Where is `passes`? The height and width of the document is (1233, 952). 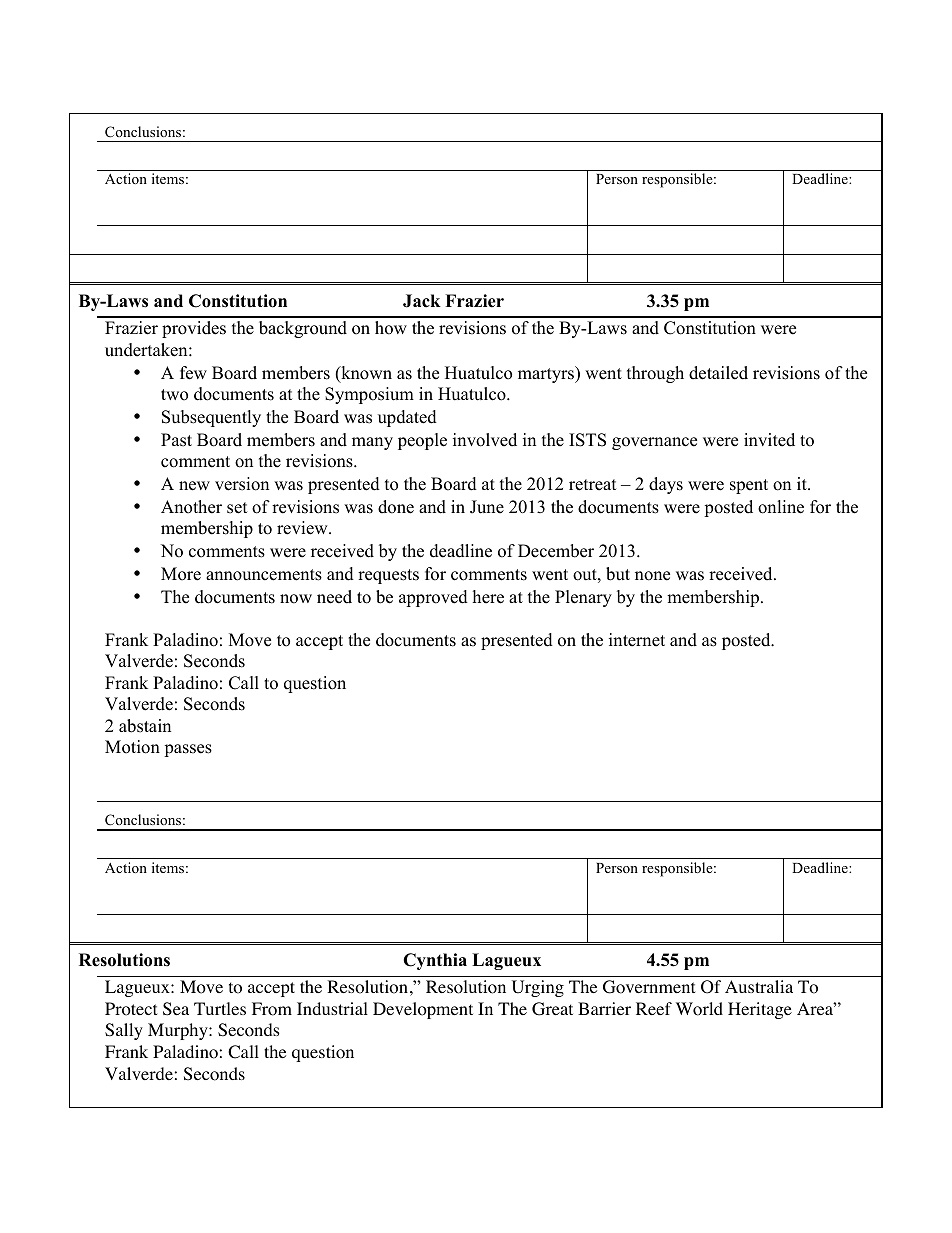 passes is located at coordinates (188, 750).
